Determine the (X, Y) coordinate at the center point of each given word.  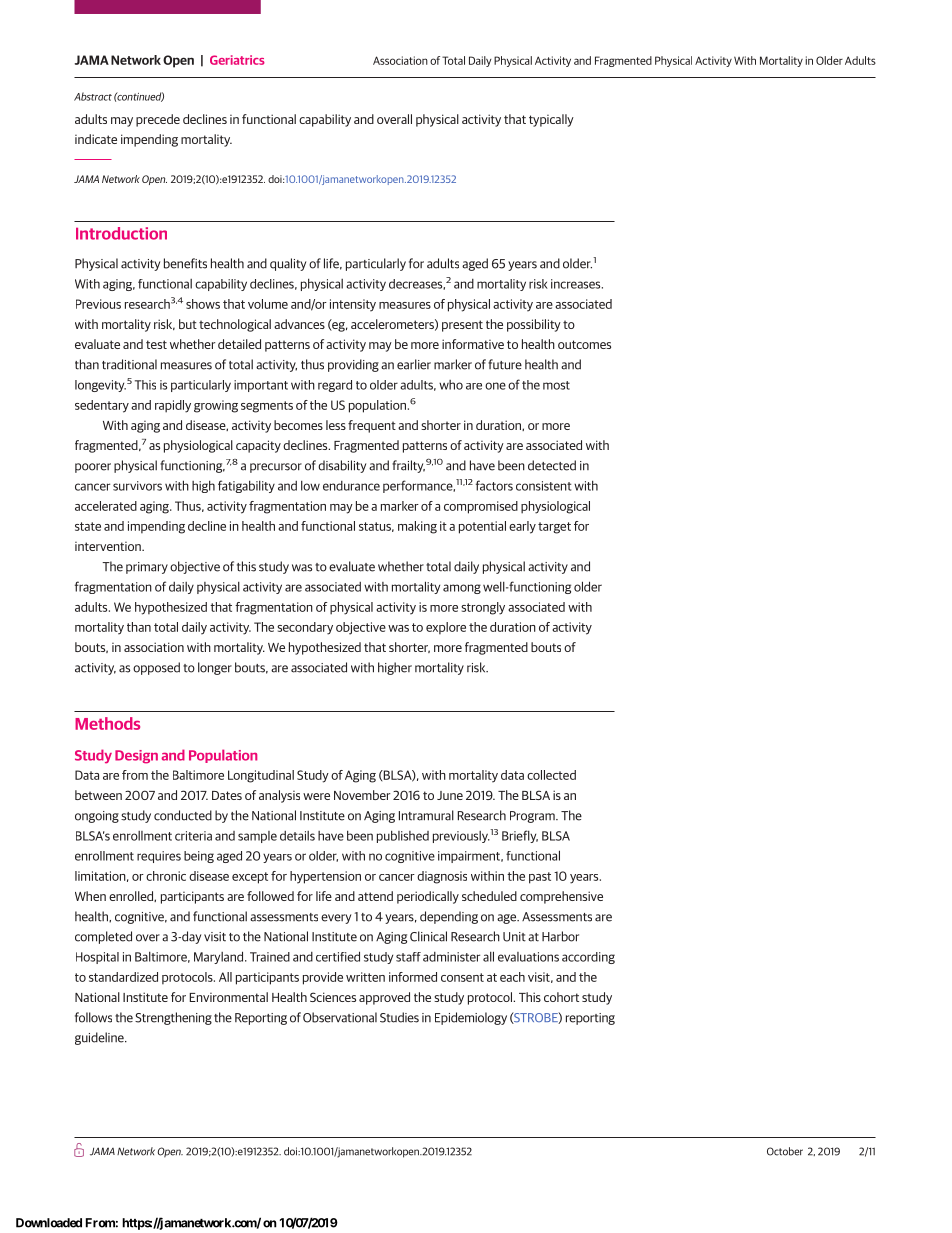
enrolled (132, 896)
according (588, 958)
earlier (414, 364)
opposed (156, 668)
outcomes (584, 344)
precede (158, 120)
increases (577, 284)
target (554, 528)
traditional (129, 364)
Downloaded (49, 1223)
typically (551, 120)
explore (446, 628)
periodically (428, 897)
